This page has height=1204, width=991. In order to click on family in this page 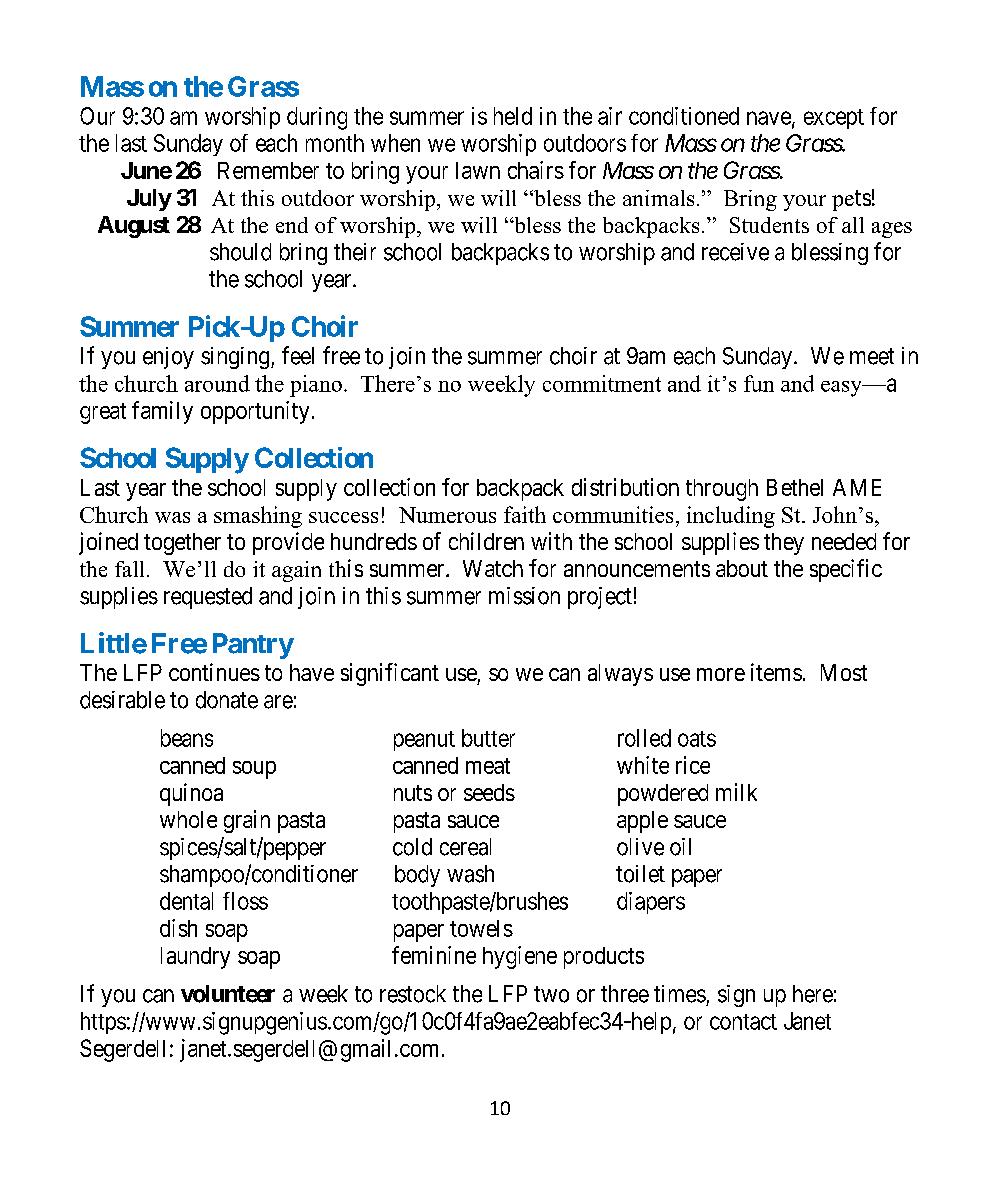, I will do `click(162, 412)`.
